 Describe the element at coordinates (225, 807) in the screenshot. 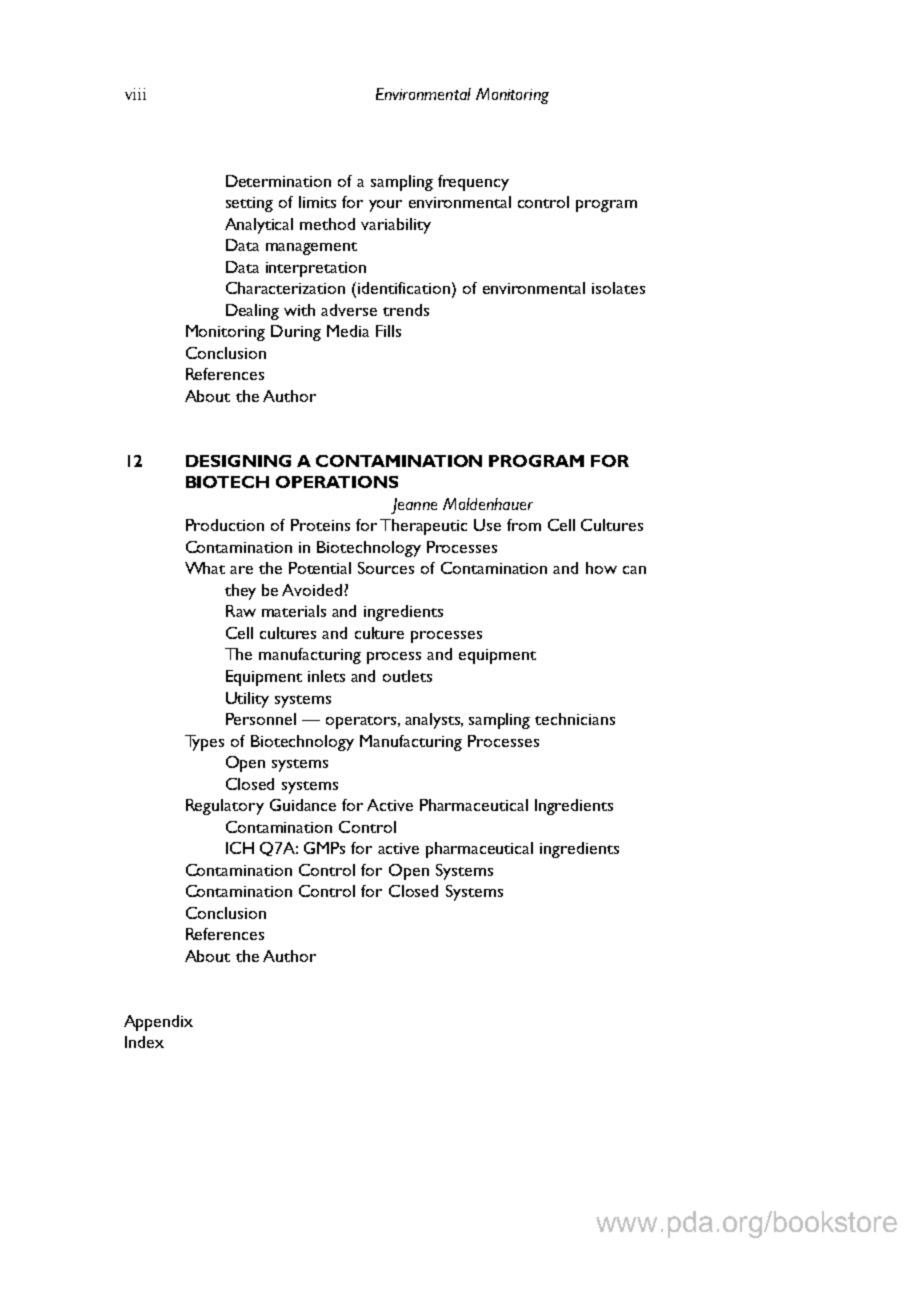

I see `Regulatory` at that location.
